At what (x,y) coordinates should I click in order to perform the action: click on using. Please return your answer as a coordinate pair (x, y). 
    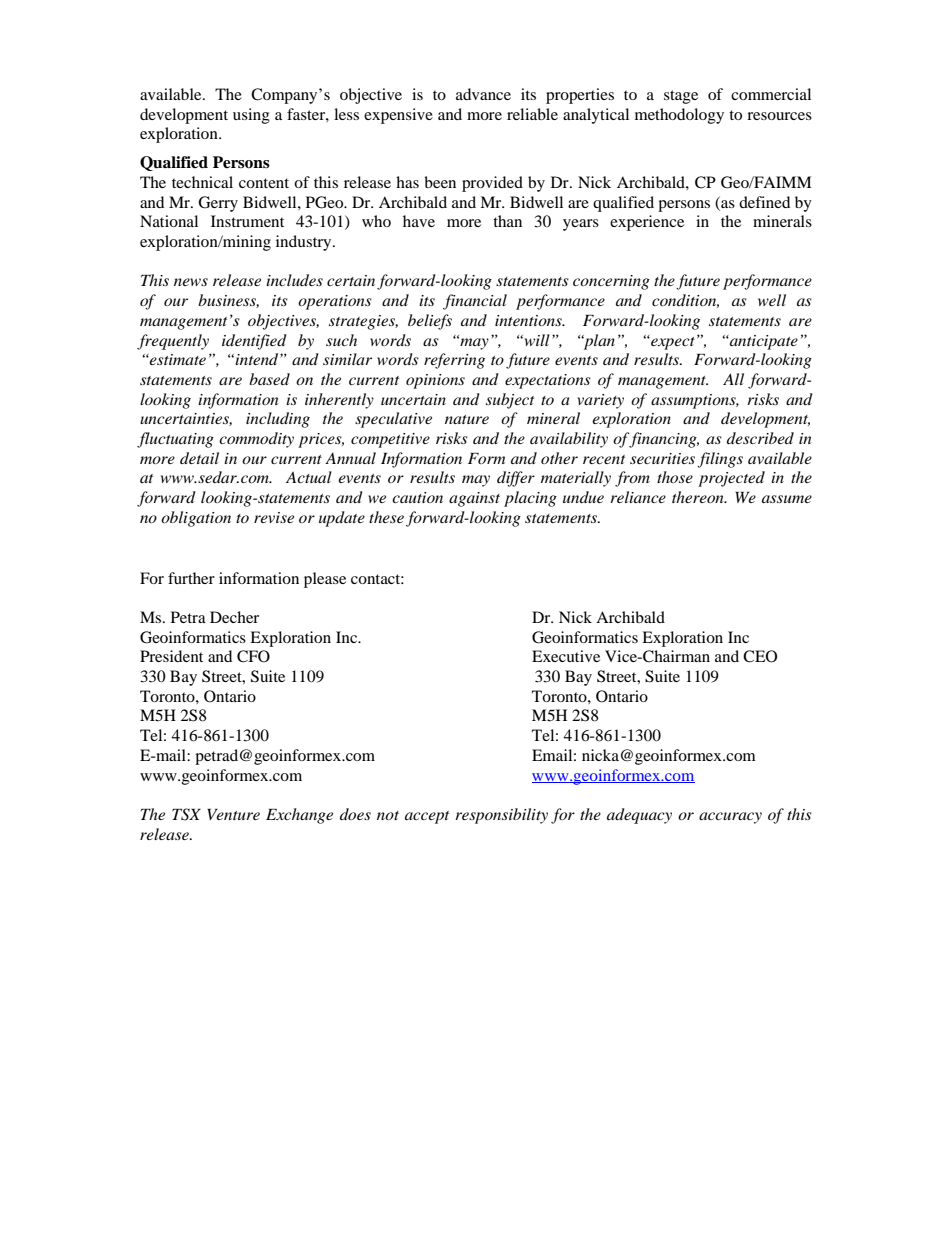
    Looking at the image, I should click on (251, 116).
